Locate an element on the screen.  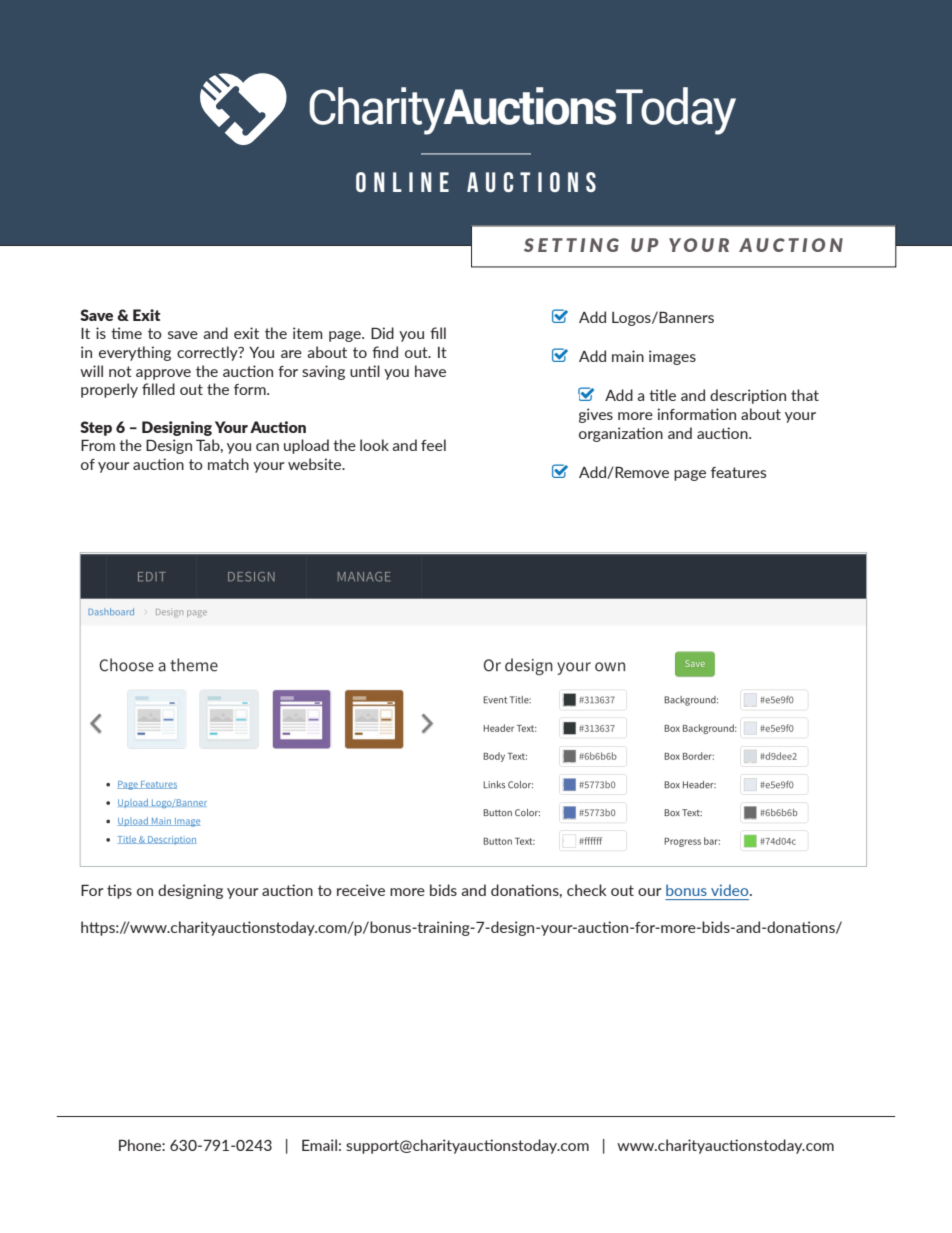
ideo is located at coordinates (734, 890).
